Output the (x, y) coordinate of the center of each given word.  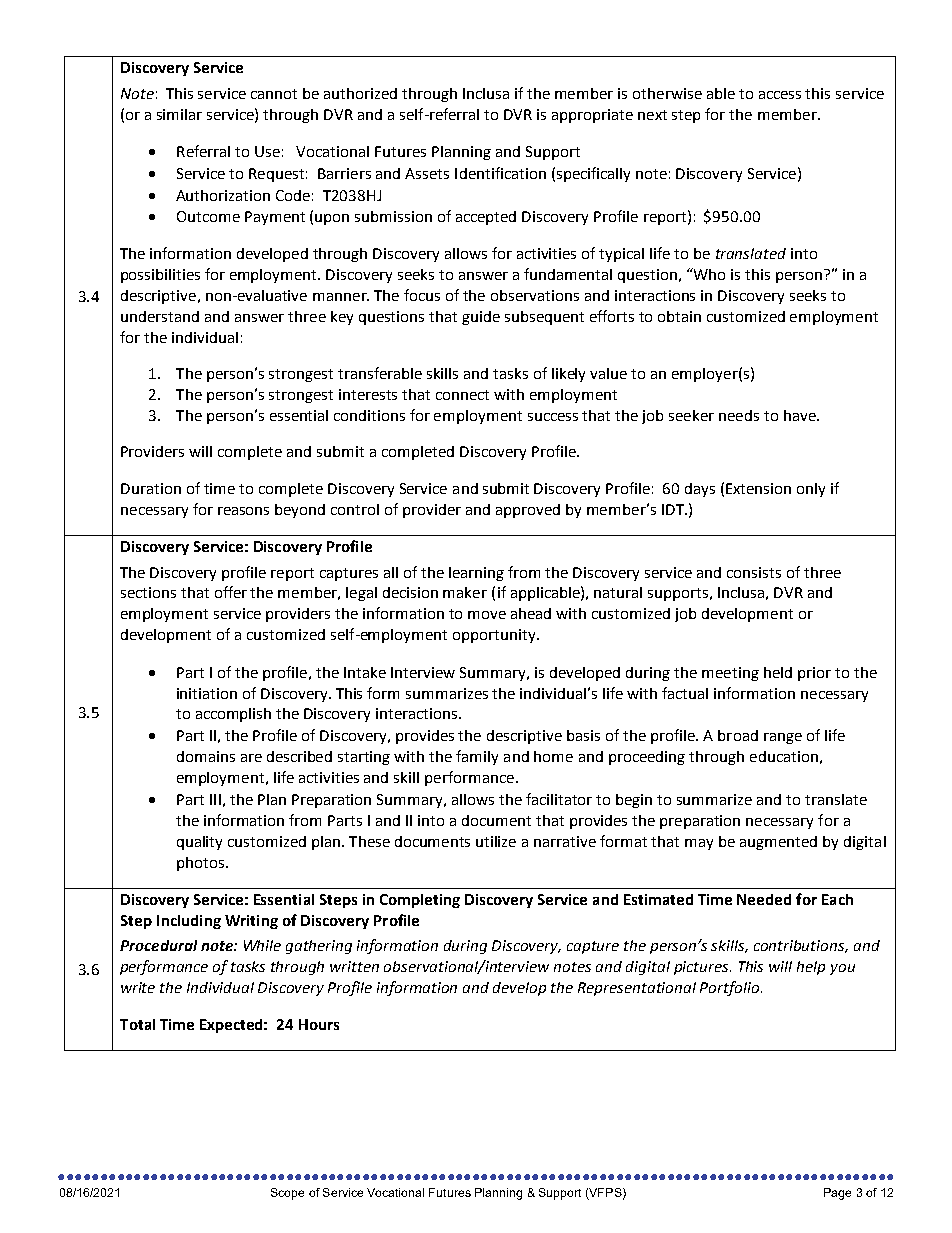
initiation (207, 693)
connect (462, 395)
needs (739, 415)
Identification (500, 173)
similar (179, 114)
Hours (319, 1024)
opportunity (495, 636)
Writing (251, 922)
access (780, 95)
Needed (764, 899)
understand (160, 316)
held (778, 672)
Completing (420, 901)
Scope (287, 1194)
